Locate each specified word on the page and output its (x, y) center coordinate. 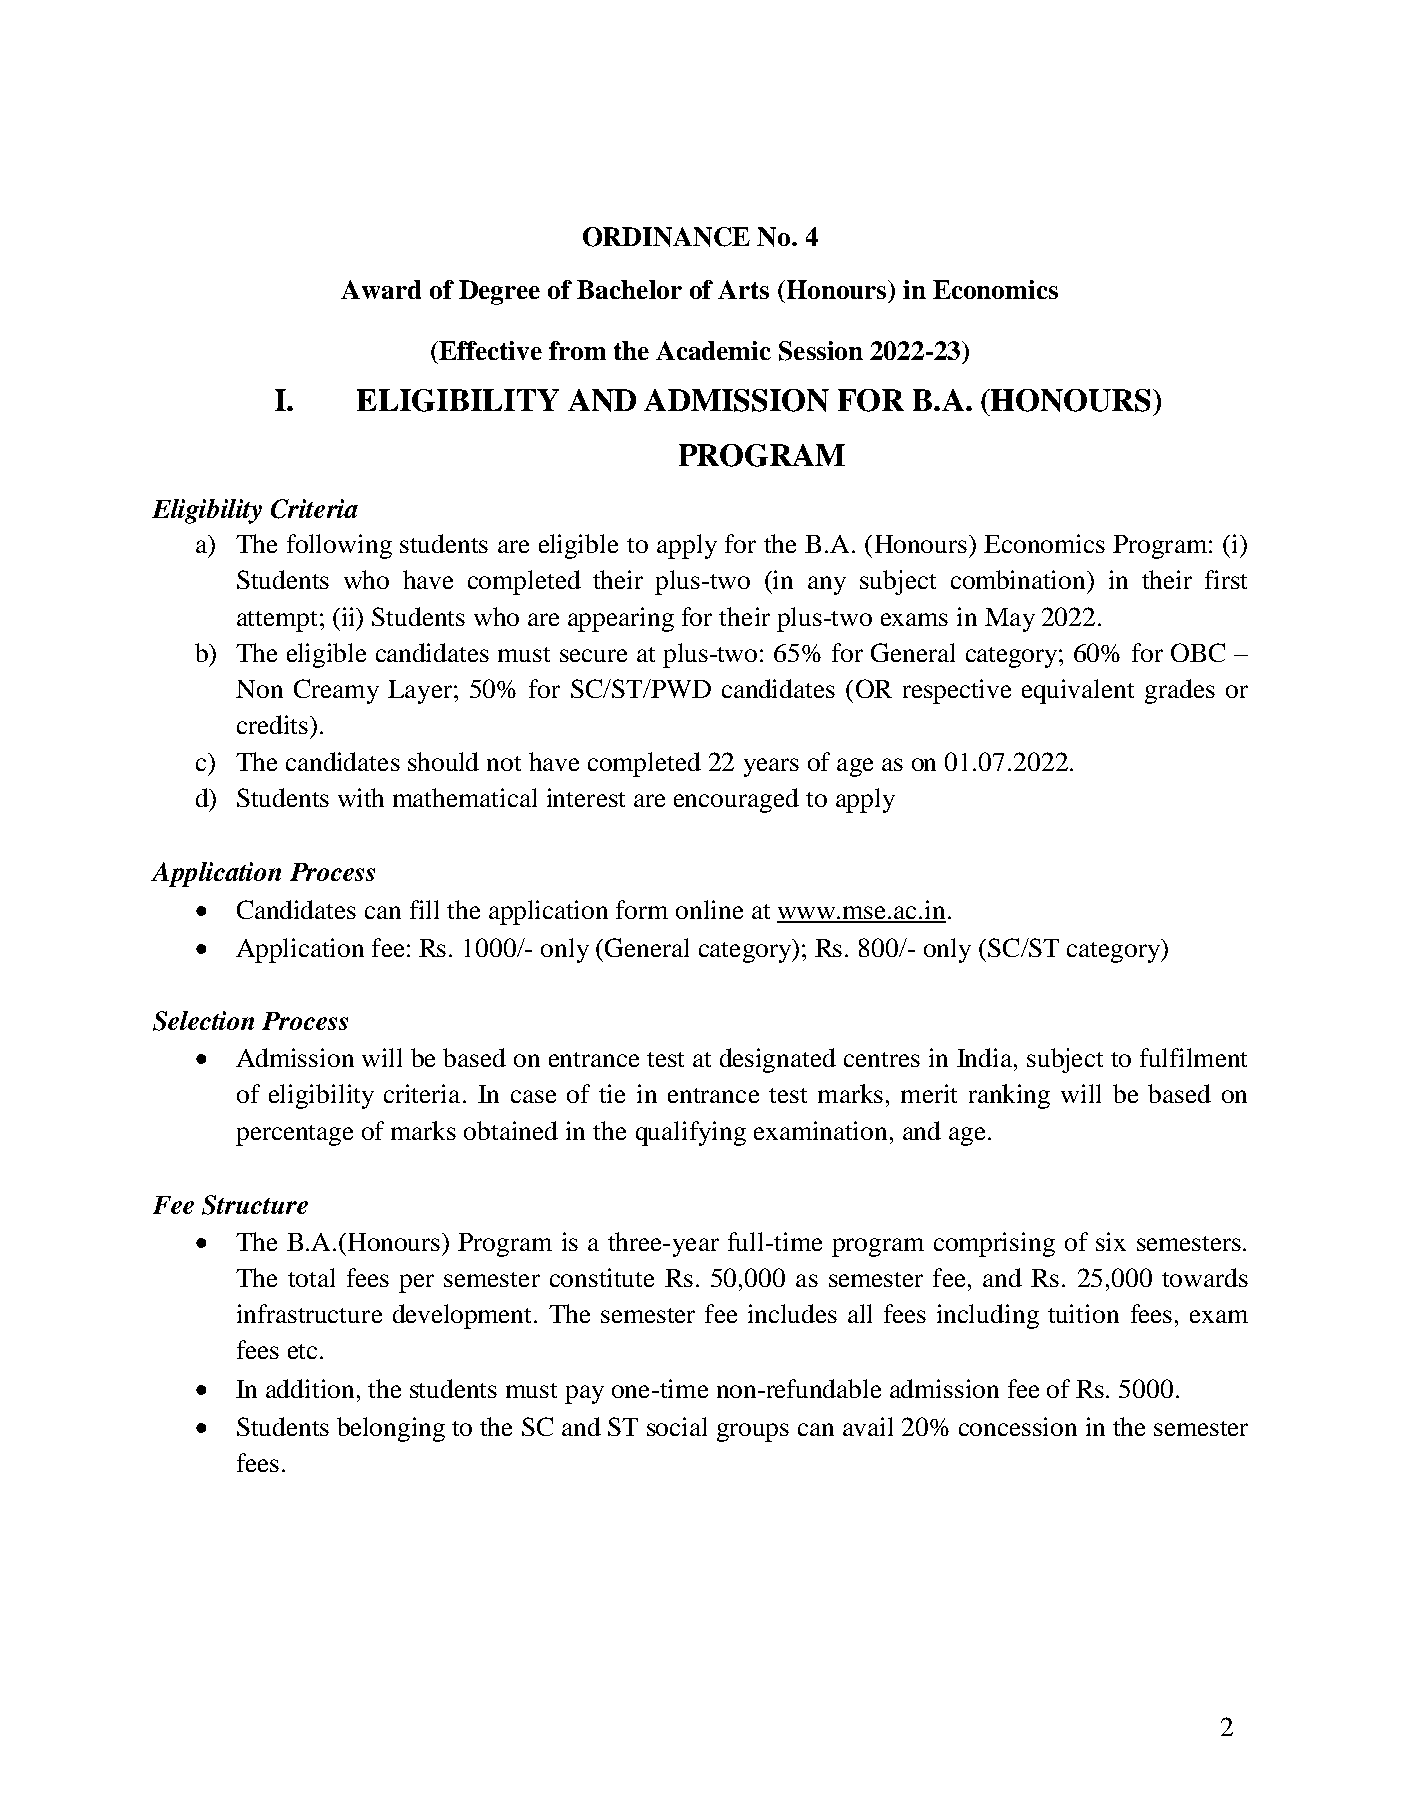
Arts (743, 289)
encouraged (736, 800)
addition (310, 1388)
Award (381, 289)
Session (821, 351)
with (361, 797)
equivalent (1078, 691)
